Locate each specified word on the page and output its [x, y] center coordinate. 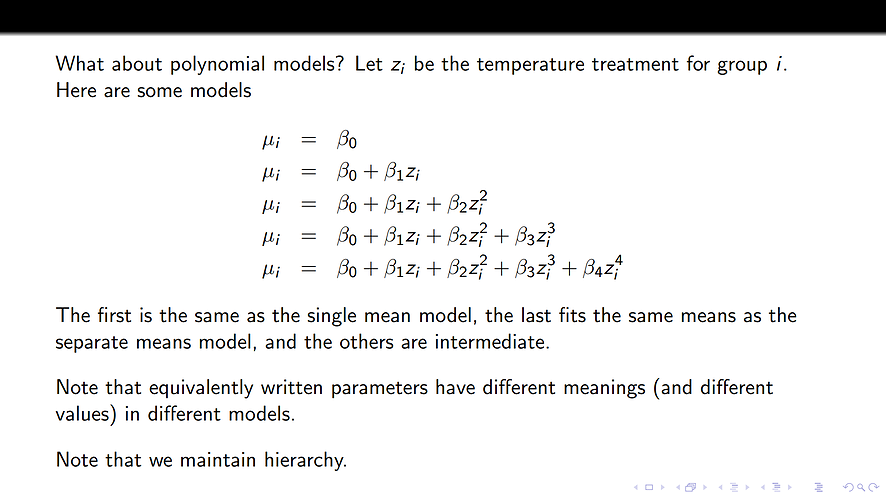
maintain [218, 459]
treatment [635, 64]
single [331, 317]
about [137, 63]
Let [369, 63]
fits [572, 315]
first [114, 315]
